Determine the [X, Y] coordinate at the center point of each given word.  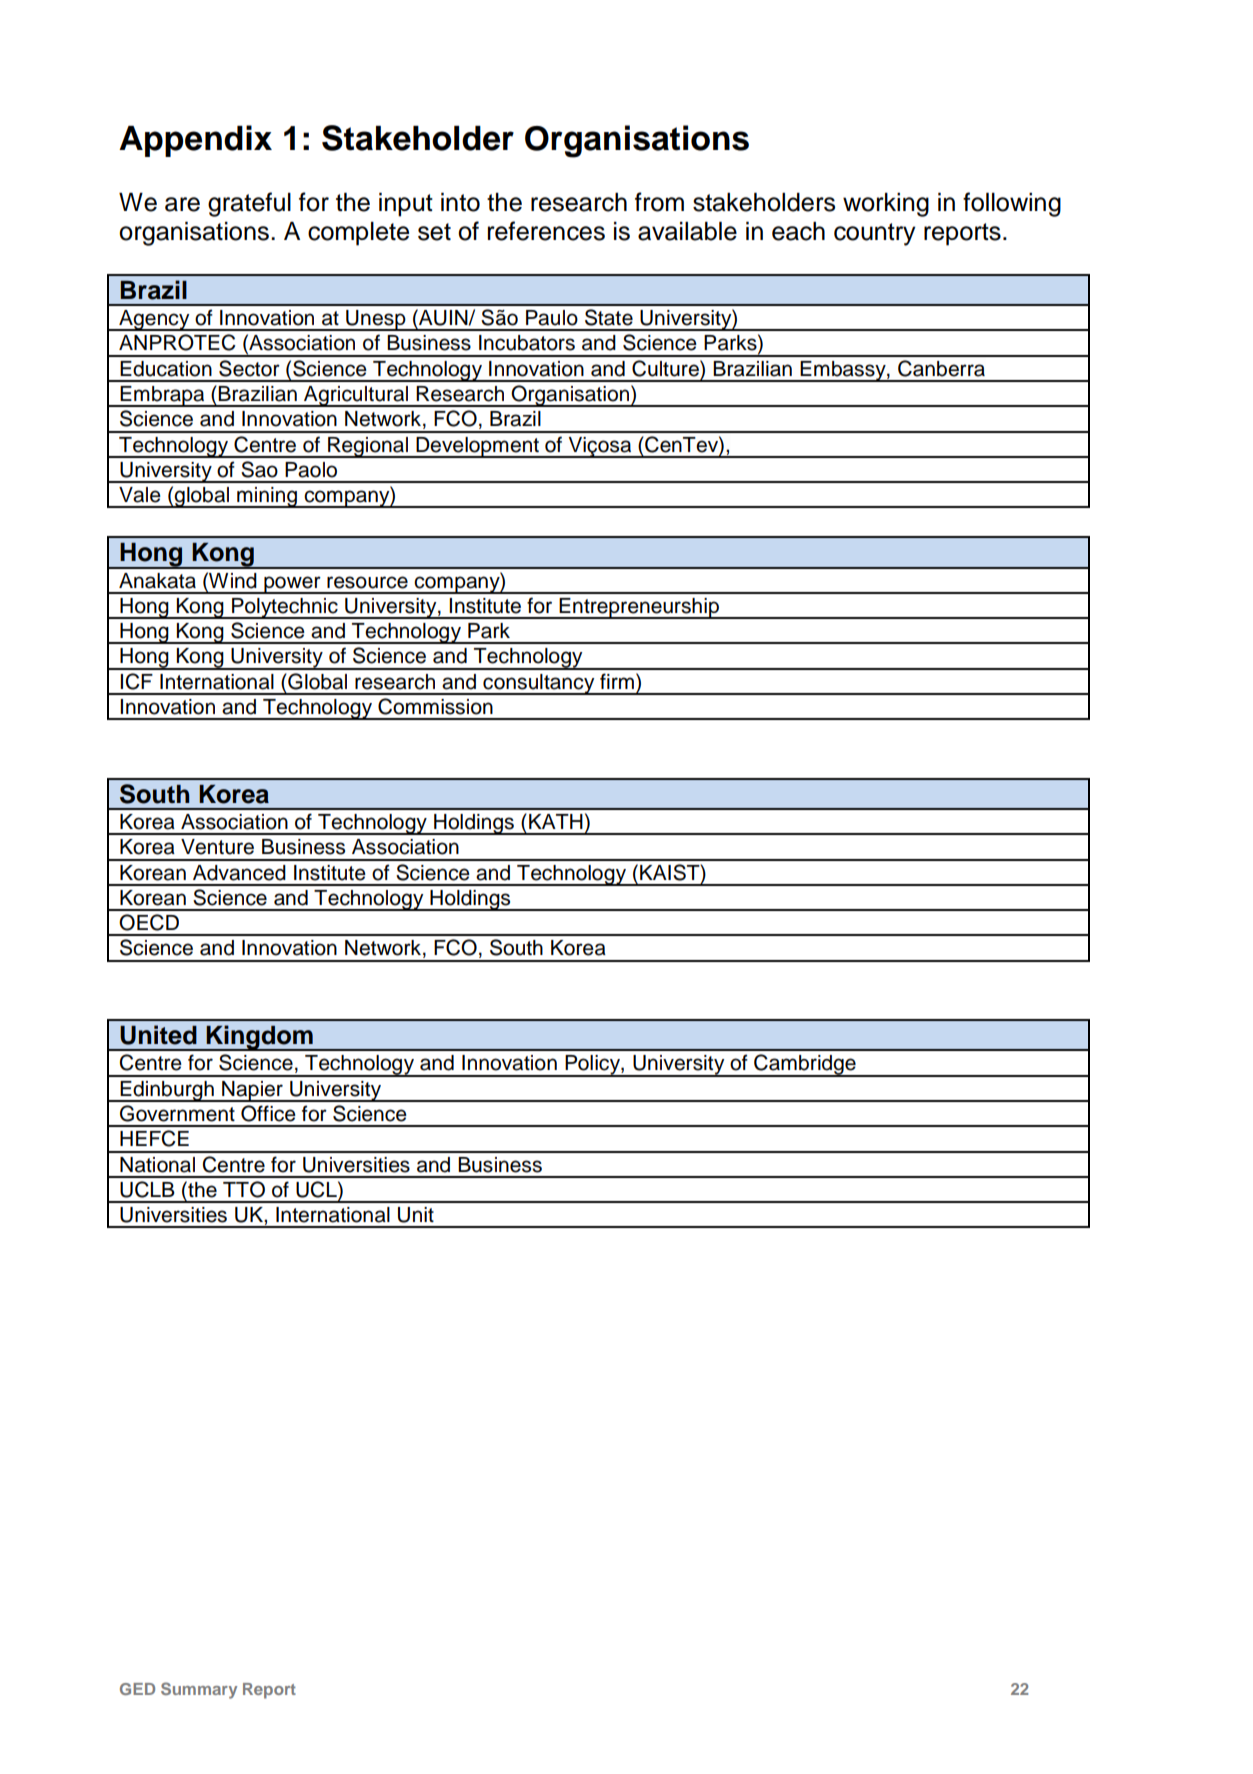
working [886, 205]
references [546, 231]
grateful [249, 204]
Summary [199, 1690]
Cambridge [805, 1065]
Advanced [239, 873]
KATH [556, 821]
